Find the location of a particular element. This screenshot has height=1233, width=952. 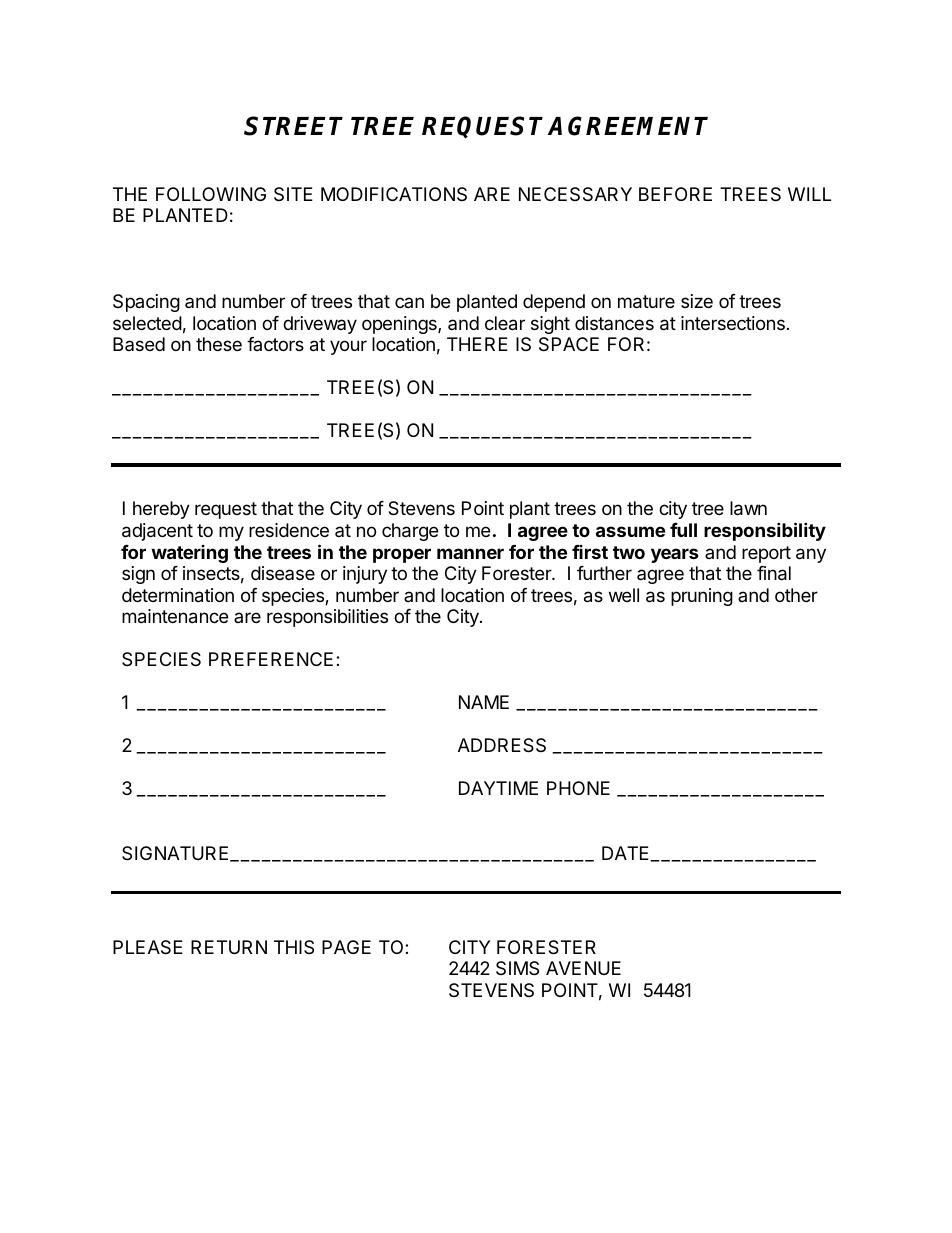

NAME is located at coordinates (484, 702).
